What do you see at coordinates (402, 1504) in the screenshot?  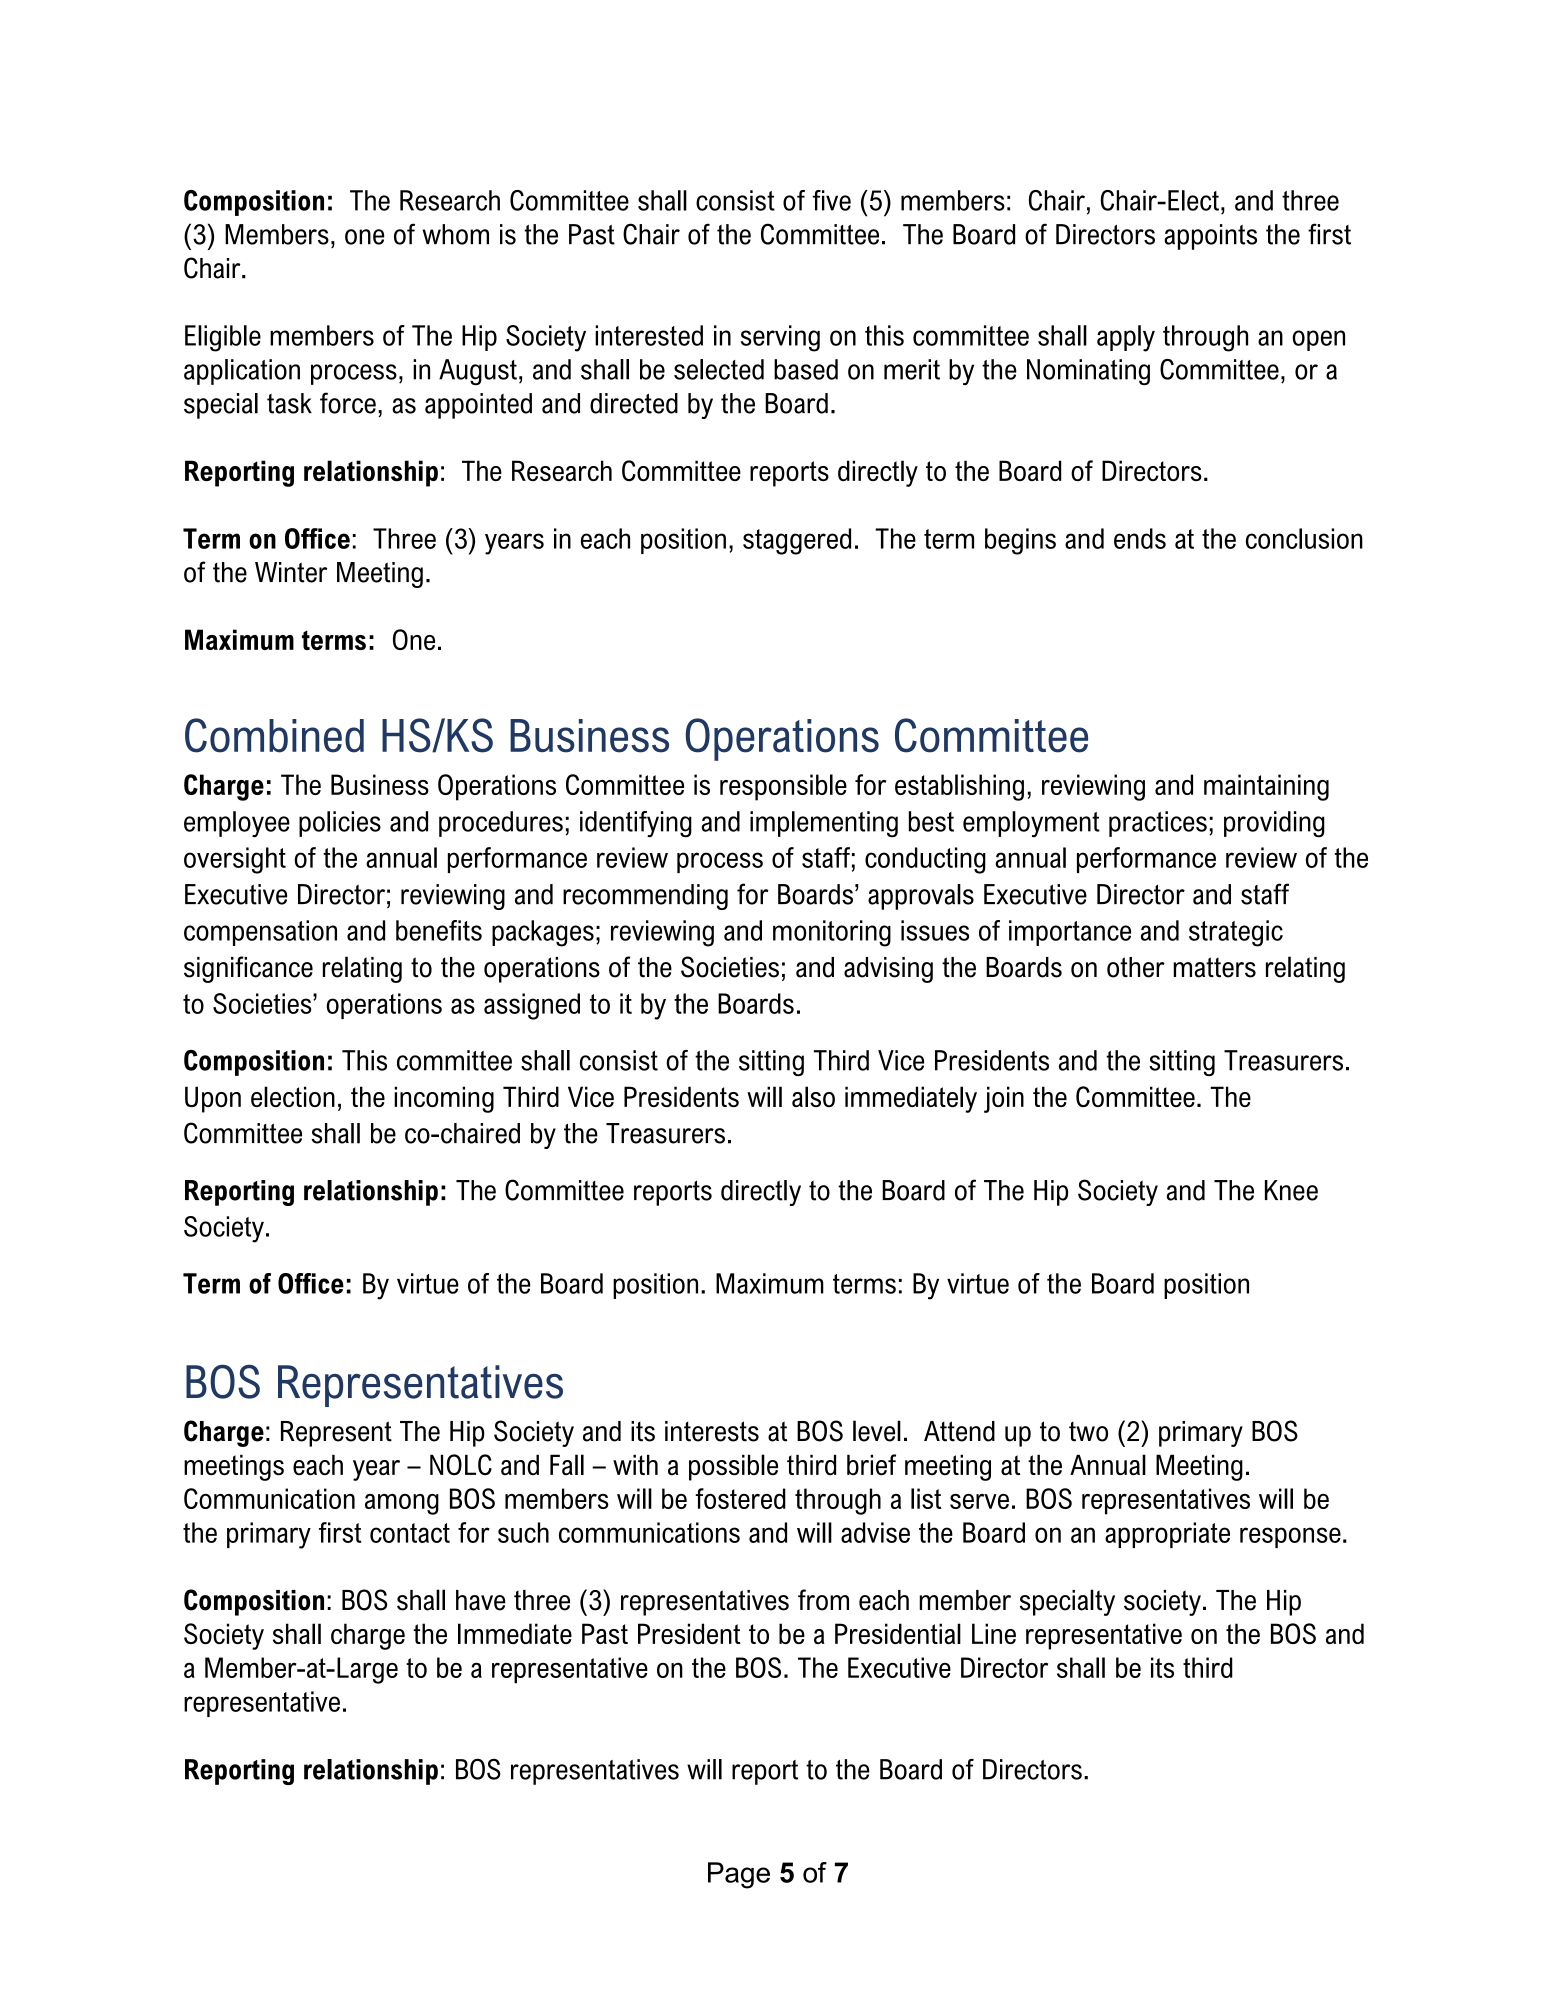 I see `among` at bounding box center [402, 1504].
